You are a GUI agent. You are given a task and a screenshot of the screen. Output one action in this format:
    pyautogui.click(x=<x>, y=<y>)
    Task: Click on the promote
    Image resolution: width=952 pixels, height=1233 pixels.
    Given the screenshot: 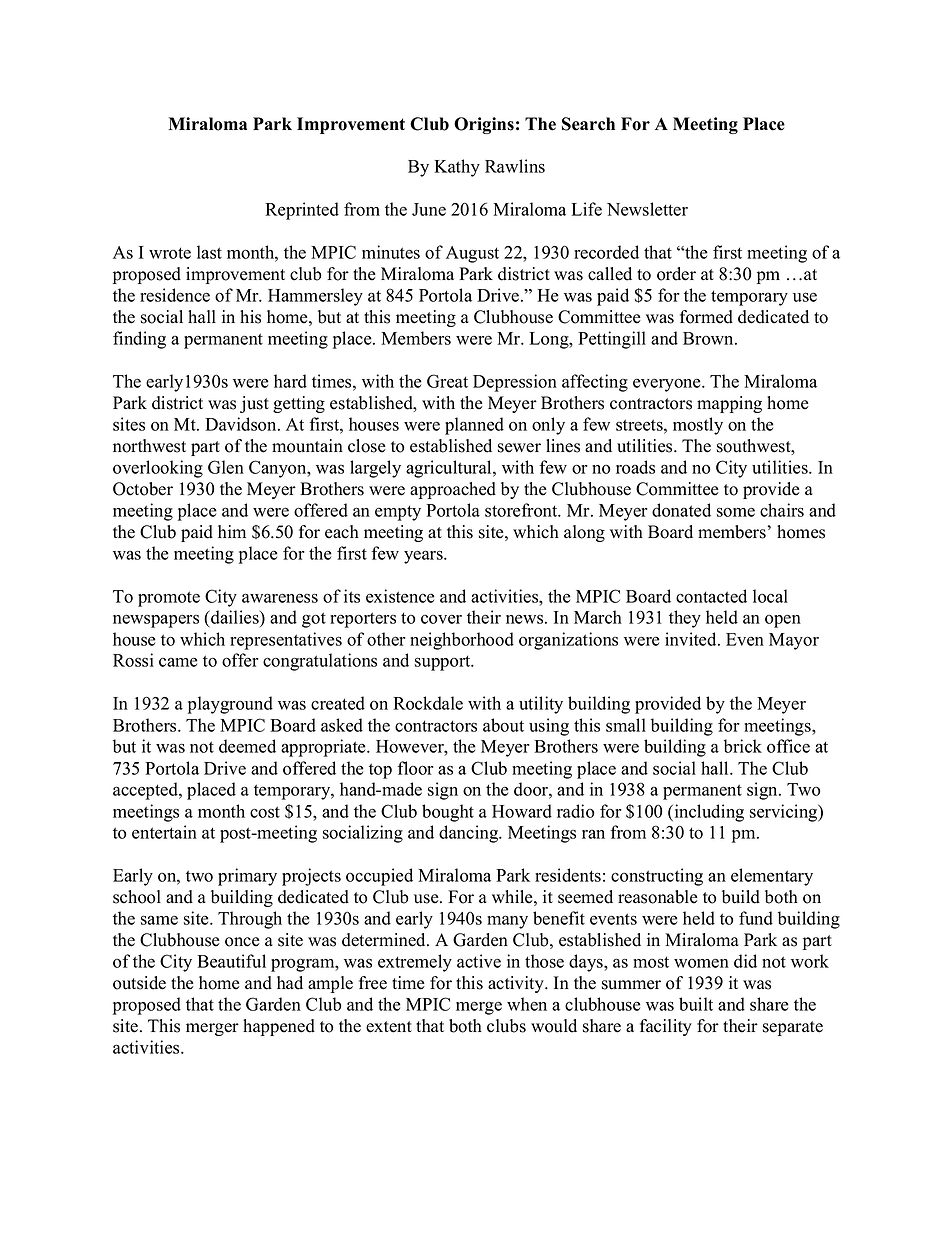 What is the action you would take?
    pyautogui.click(x=169, y=599)
